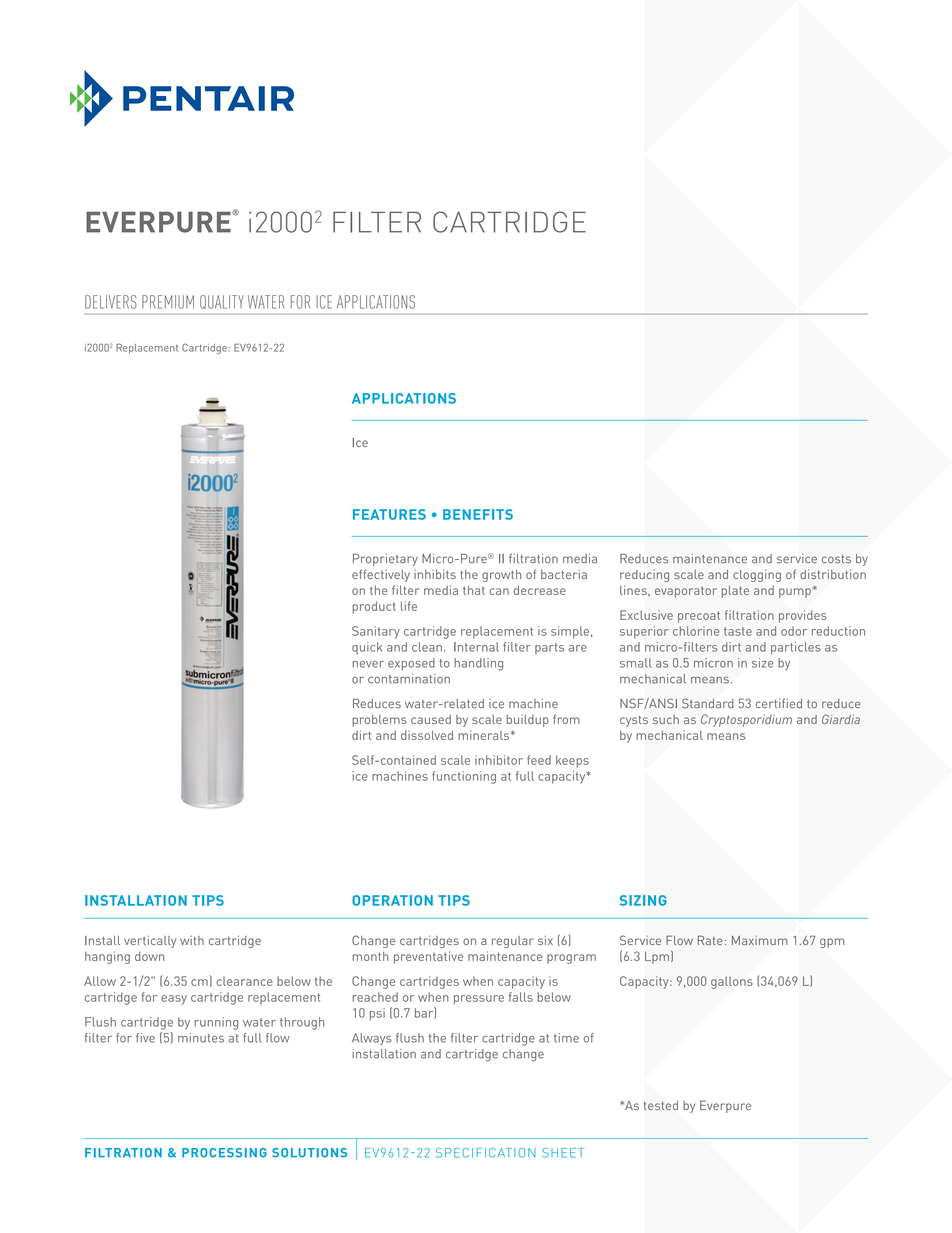 The width and height of the screenshot is (952, 1233). What do you see at coordinates (224, 1153) in the screenshot?
I see `PROCESSING` at bounding box center [224, 1153].
